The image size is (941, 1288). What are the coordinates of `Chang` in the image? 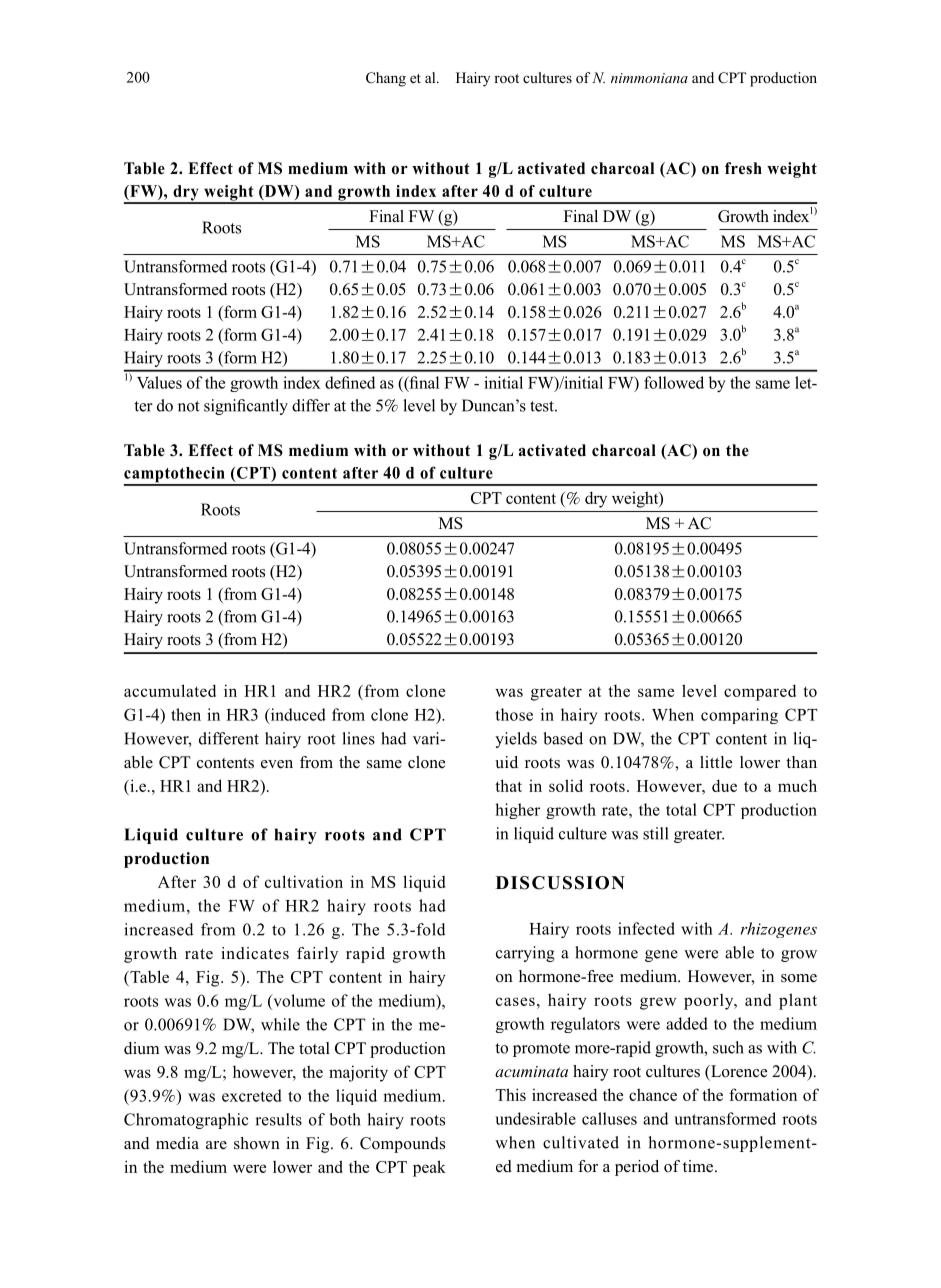 It's located at (386, 79).
